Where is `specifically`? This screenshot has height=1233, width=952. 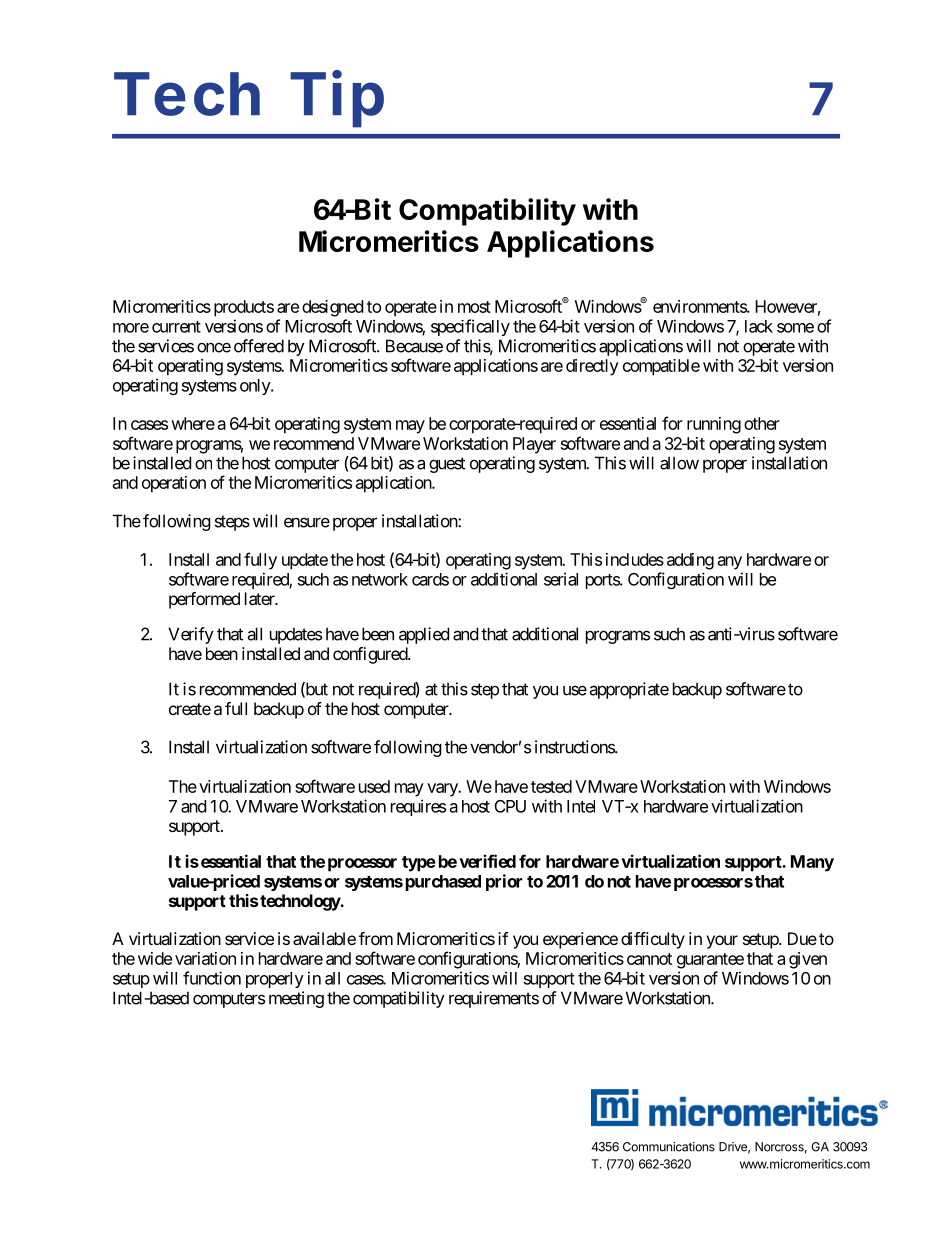
specifically is located at coordinates (470, 327).
